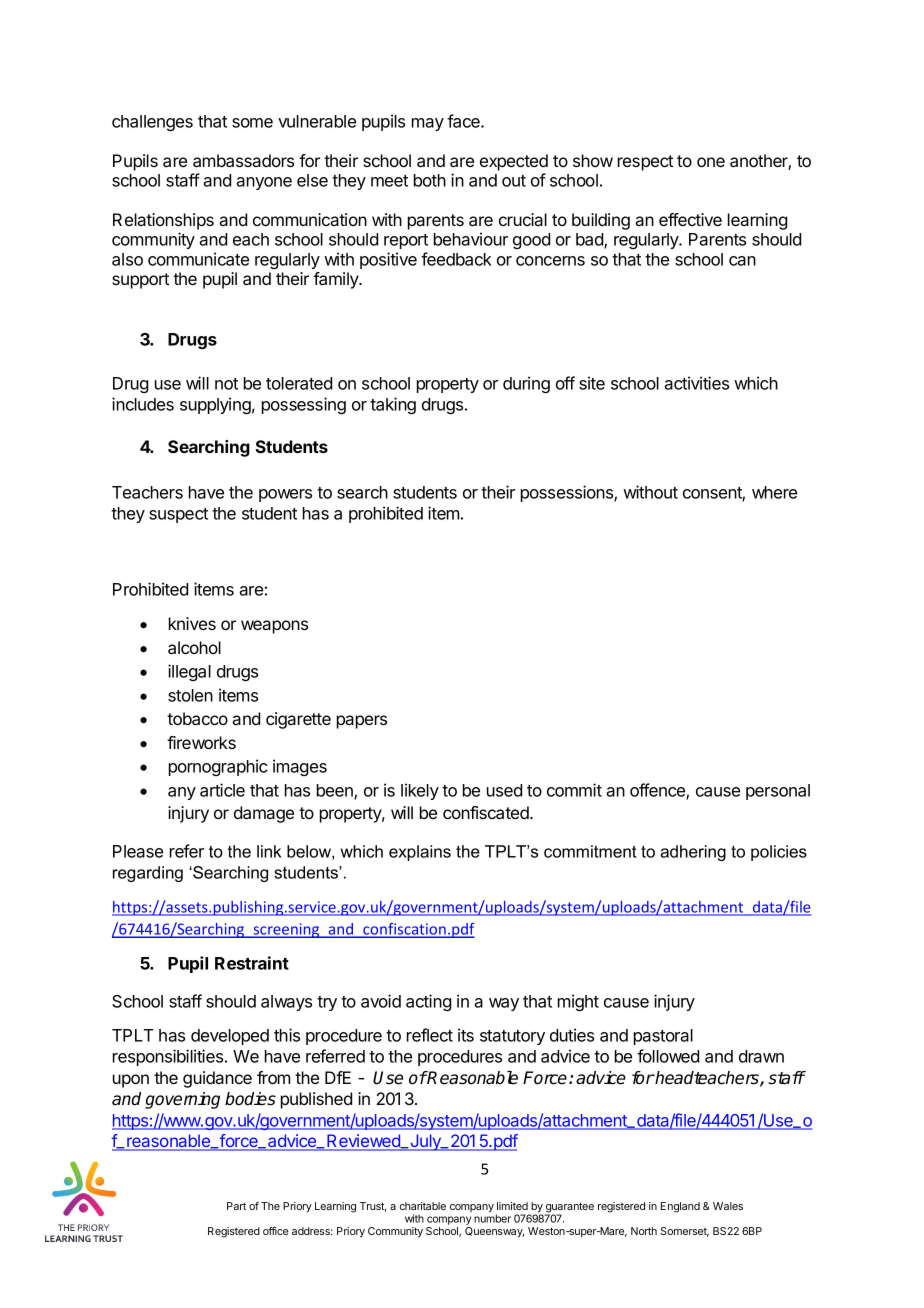 This image has width=924, height=1308. I want to click on both, so click(430, 180).
